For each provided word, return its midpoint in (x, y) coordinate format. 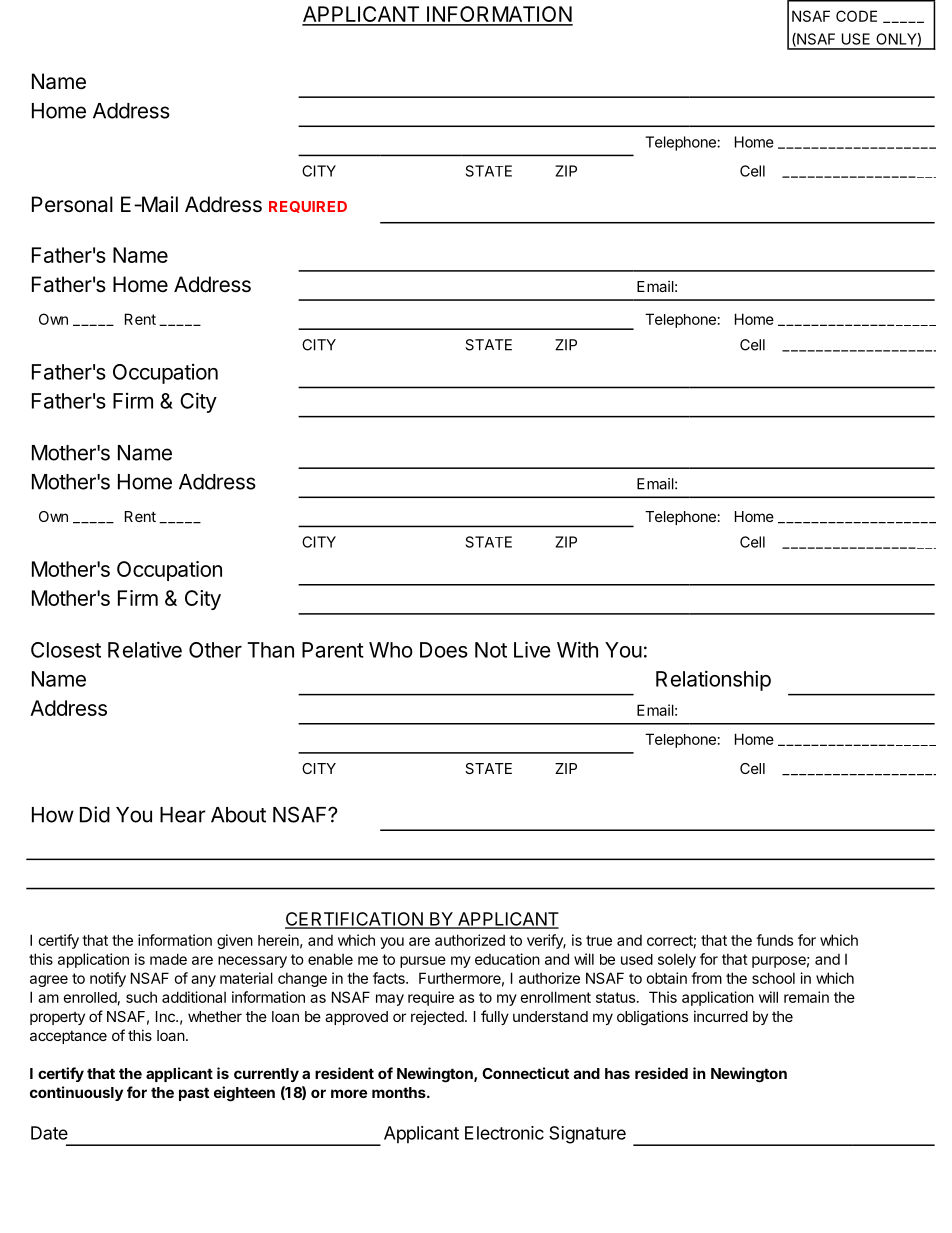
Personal (72, 204)
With (577, 649)
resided (661, 1073)
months (400, 1092)
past (194, 1094)
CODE (856, 16)
